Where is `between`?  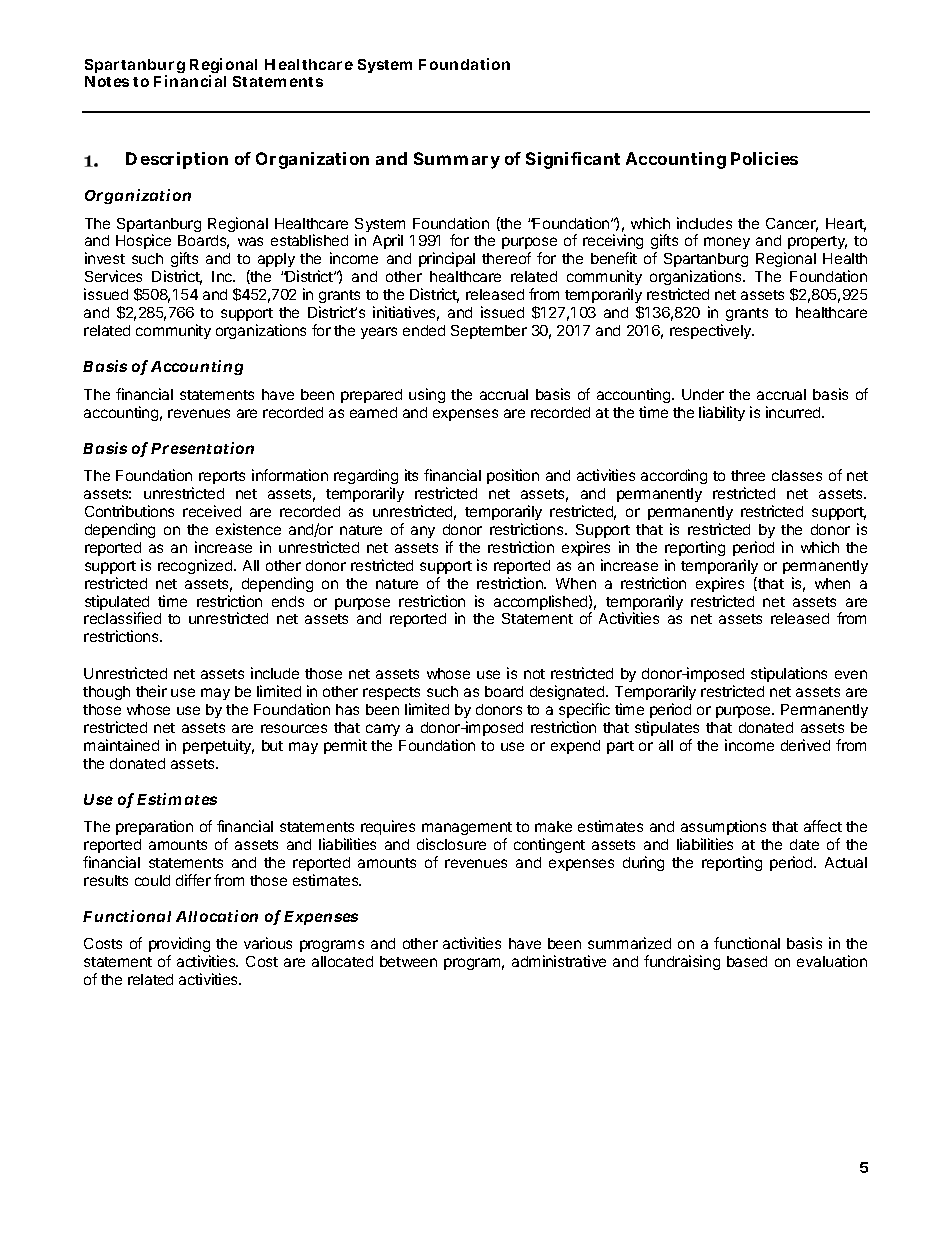
between is located at coordinates (408, 961).
